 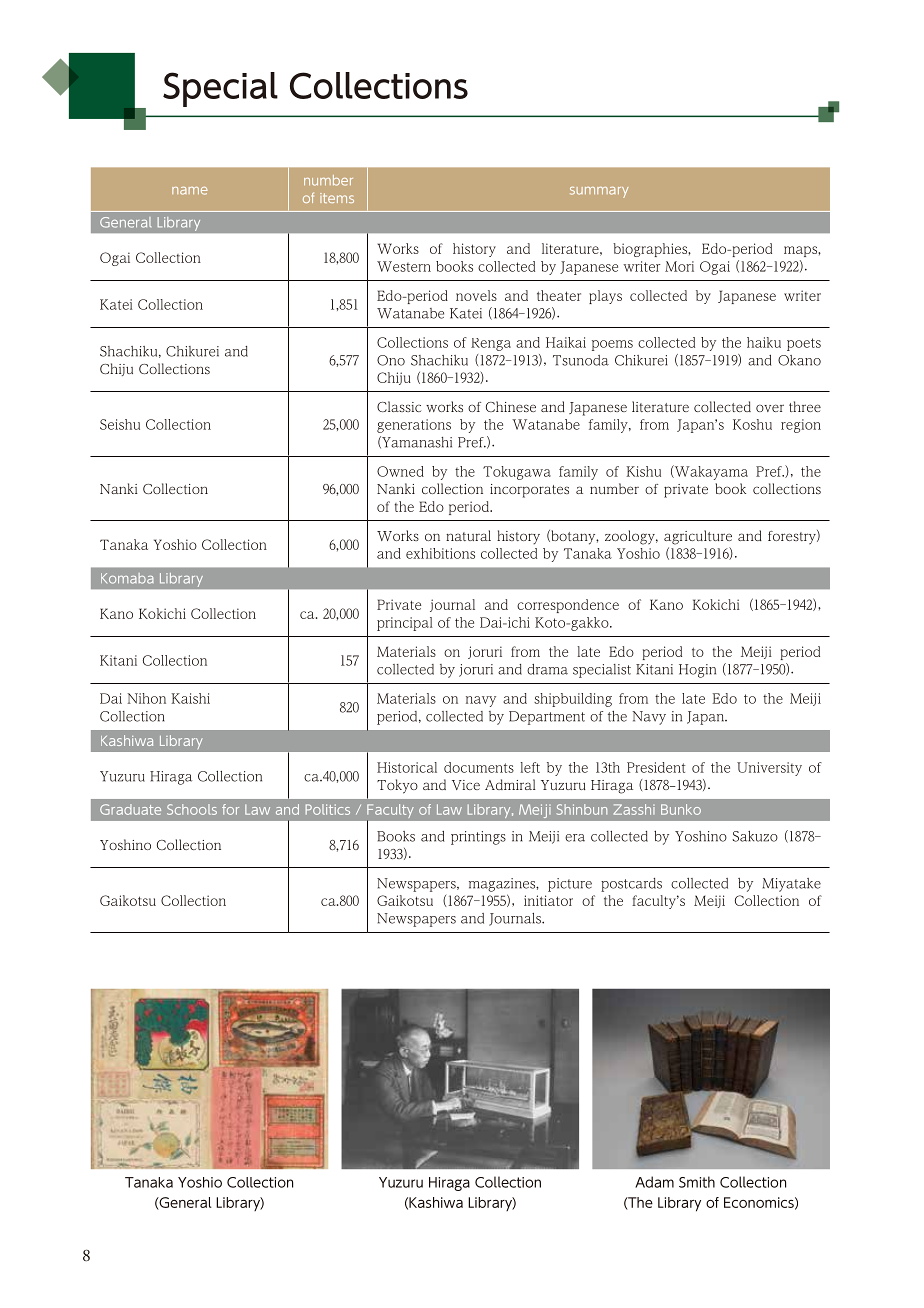 What do you see at coordinates (698, 537) in the screenshot?
I see `agriculture` at bounding box center [698, 537].
